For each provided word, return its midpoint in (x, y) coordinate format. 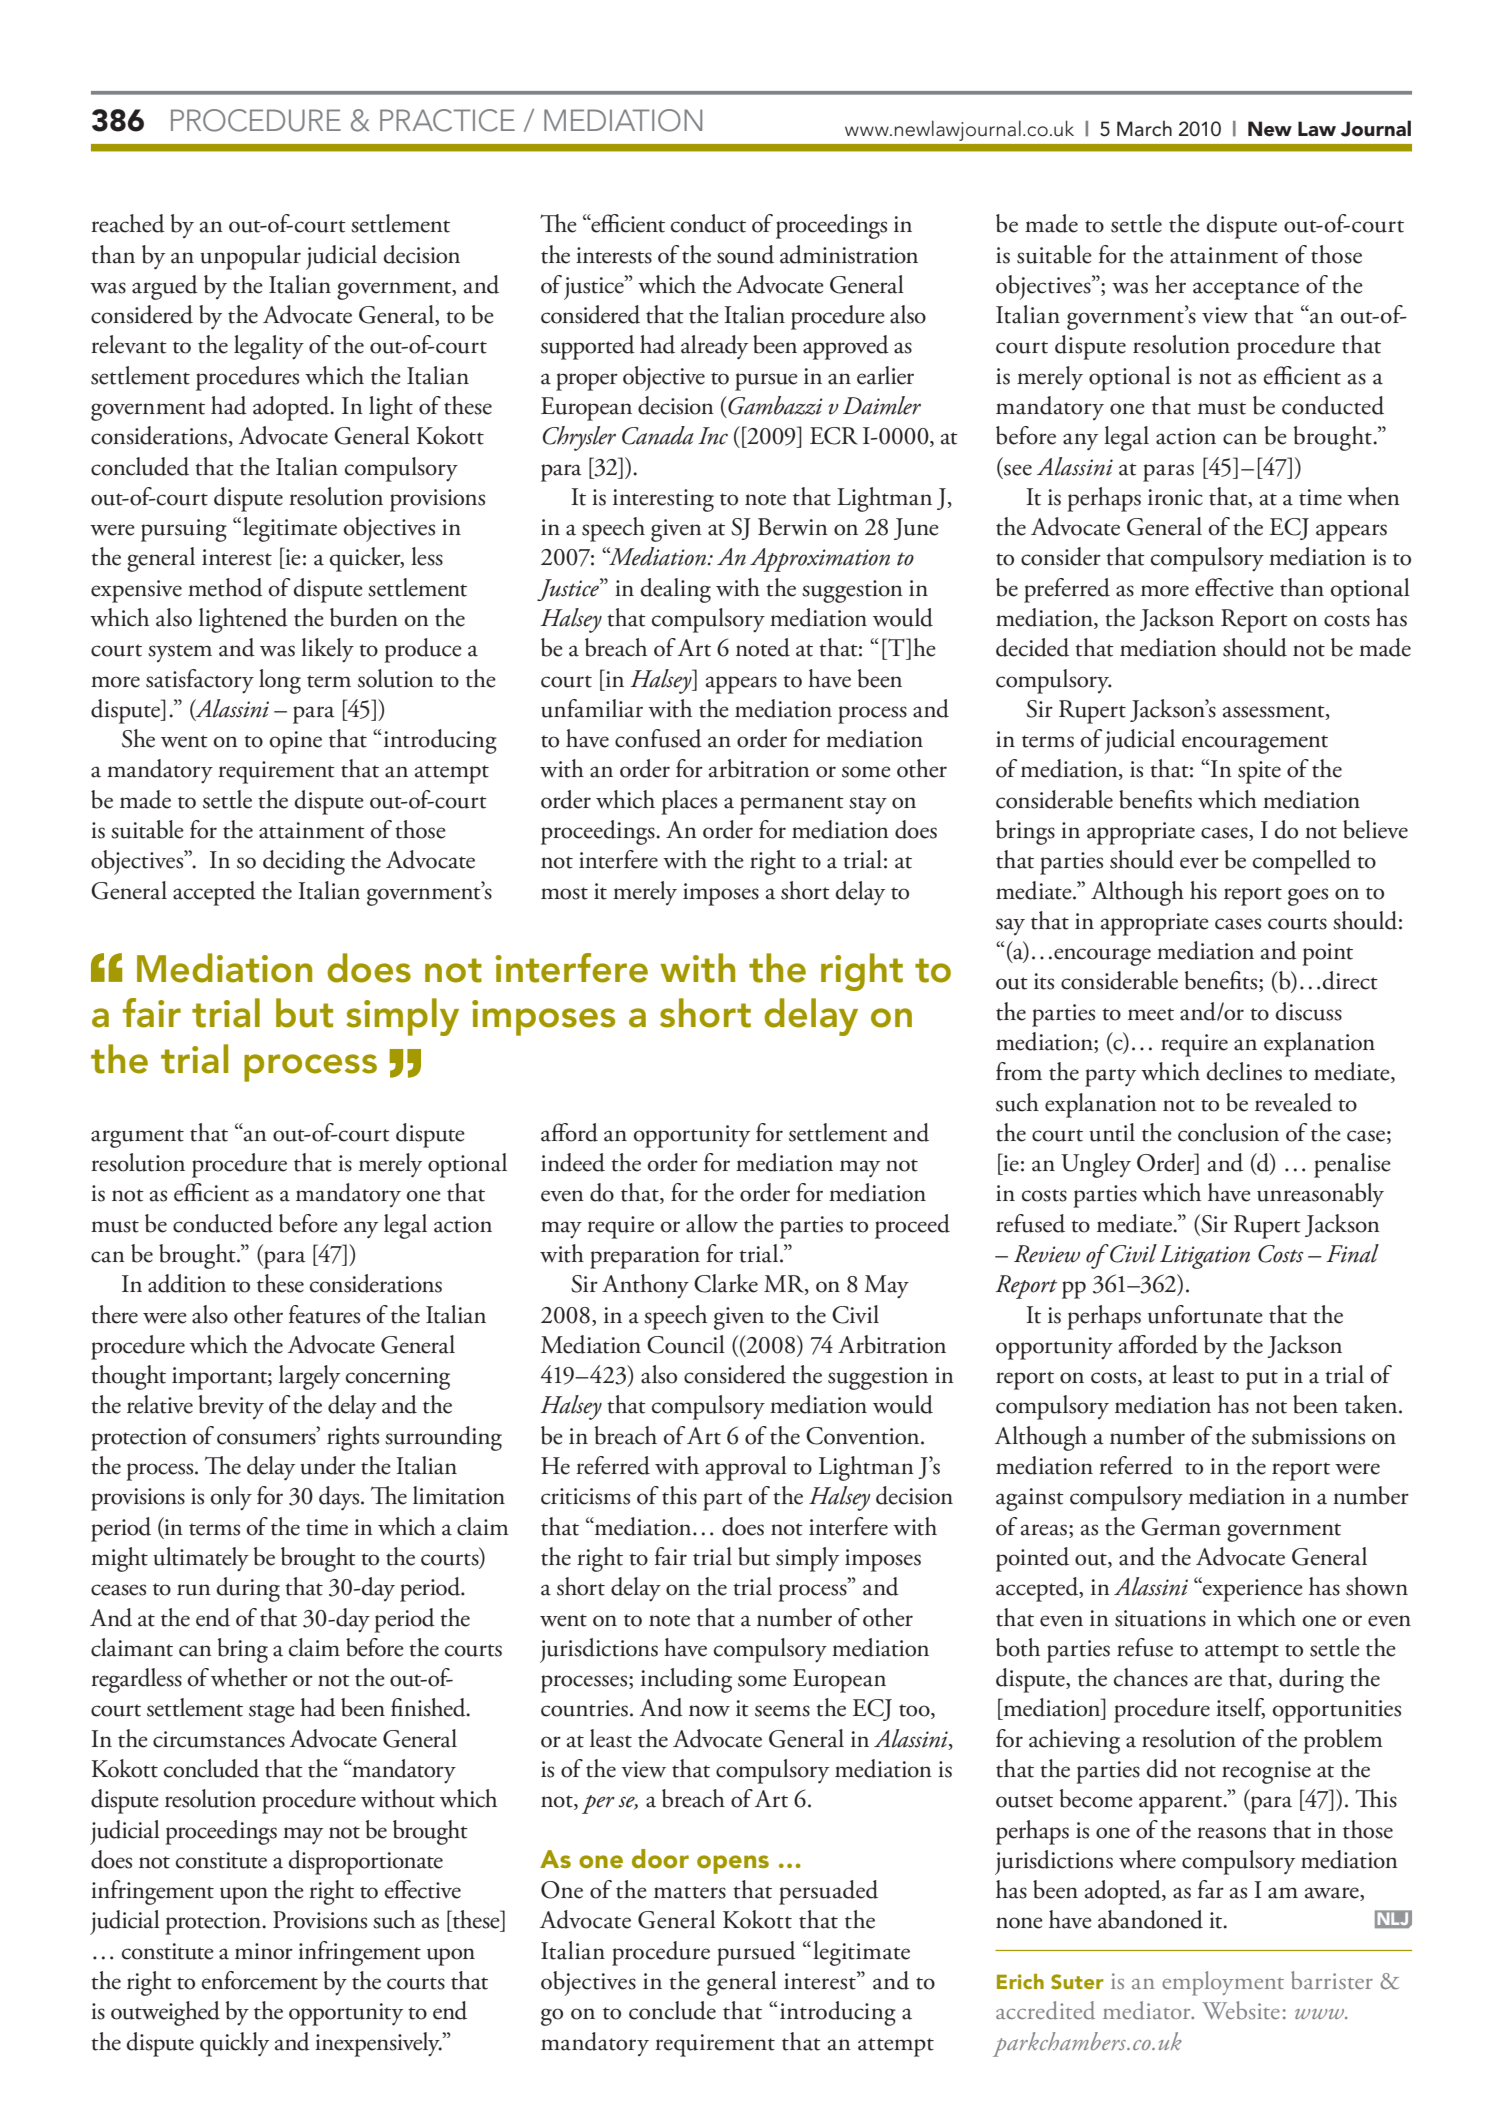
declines (1244, 1071)
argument (137, 1138)
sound (745, 254)
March (1144, 128)
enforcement (259, 1980)
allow (712, 1223)
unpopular (250, 257)
